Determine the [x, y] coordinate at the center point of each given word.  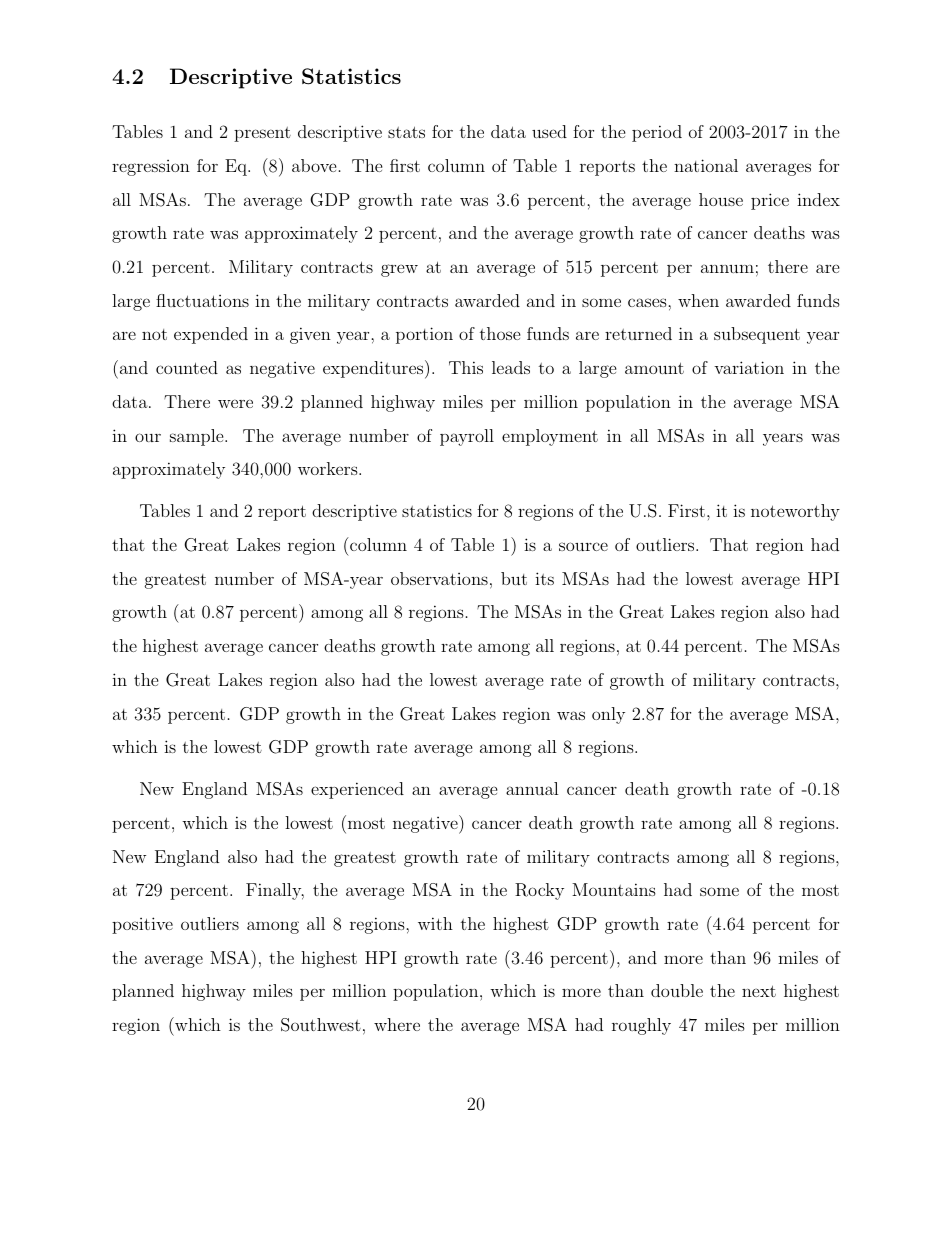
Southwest [321, 1025]
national [706, 165]
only [608, 715]
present [262, 134]
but [514, 578]
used [549, 131]
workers [329, 468]
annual [532, 788]
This [466, 367]
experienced [357, 790]
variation [749, 367]
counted [187, 367]
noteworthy [795, 512]
